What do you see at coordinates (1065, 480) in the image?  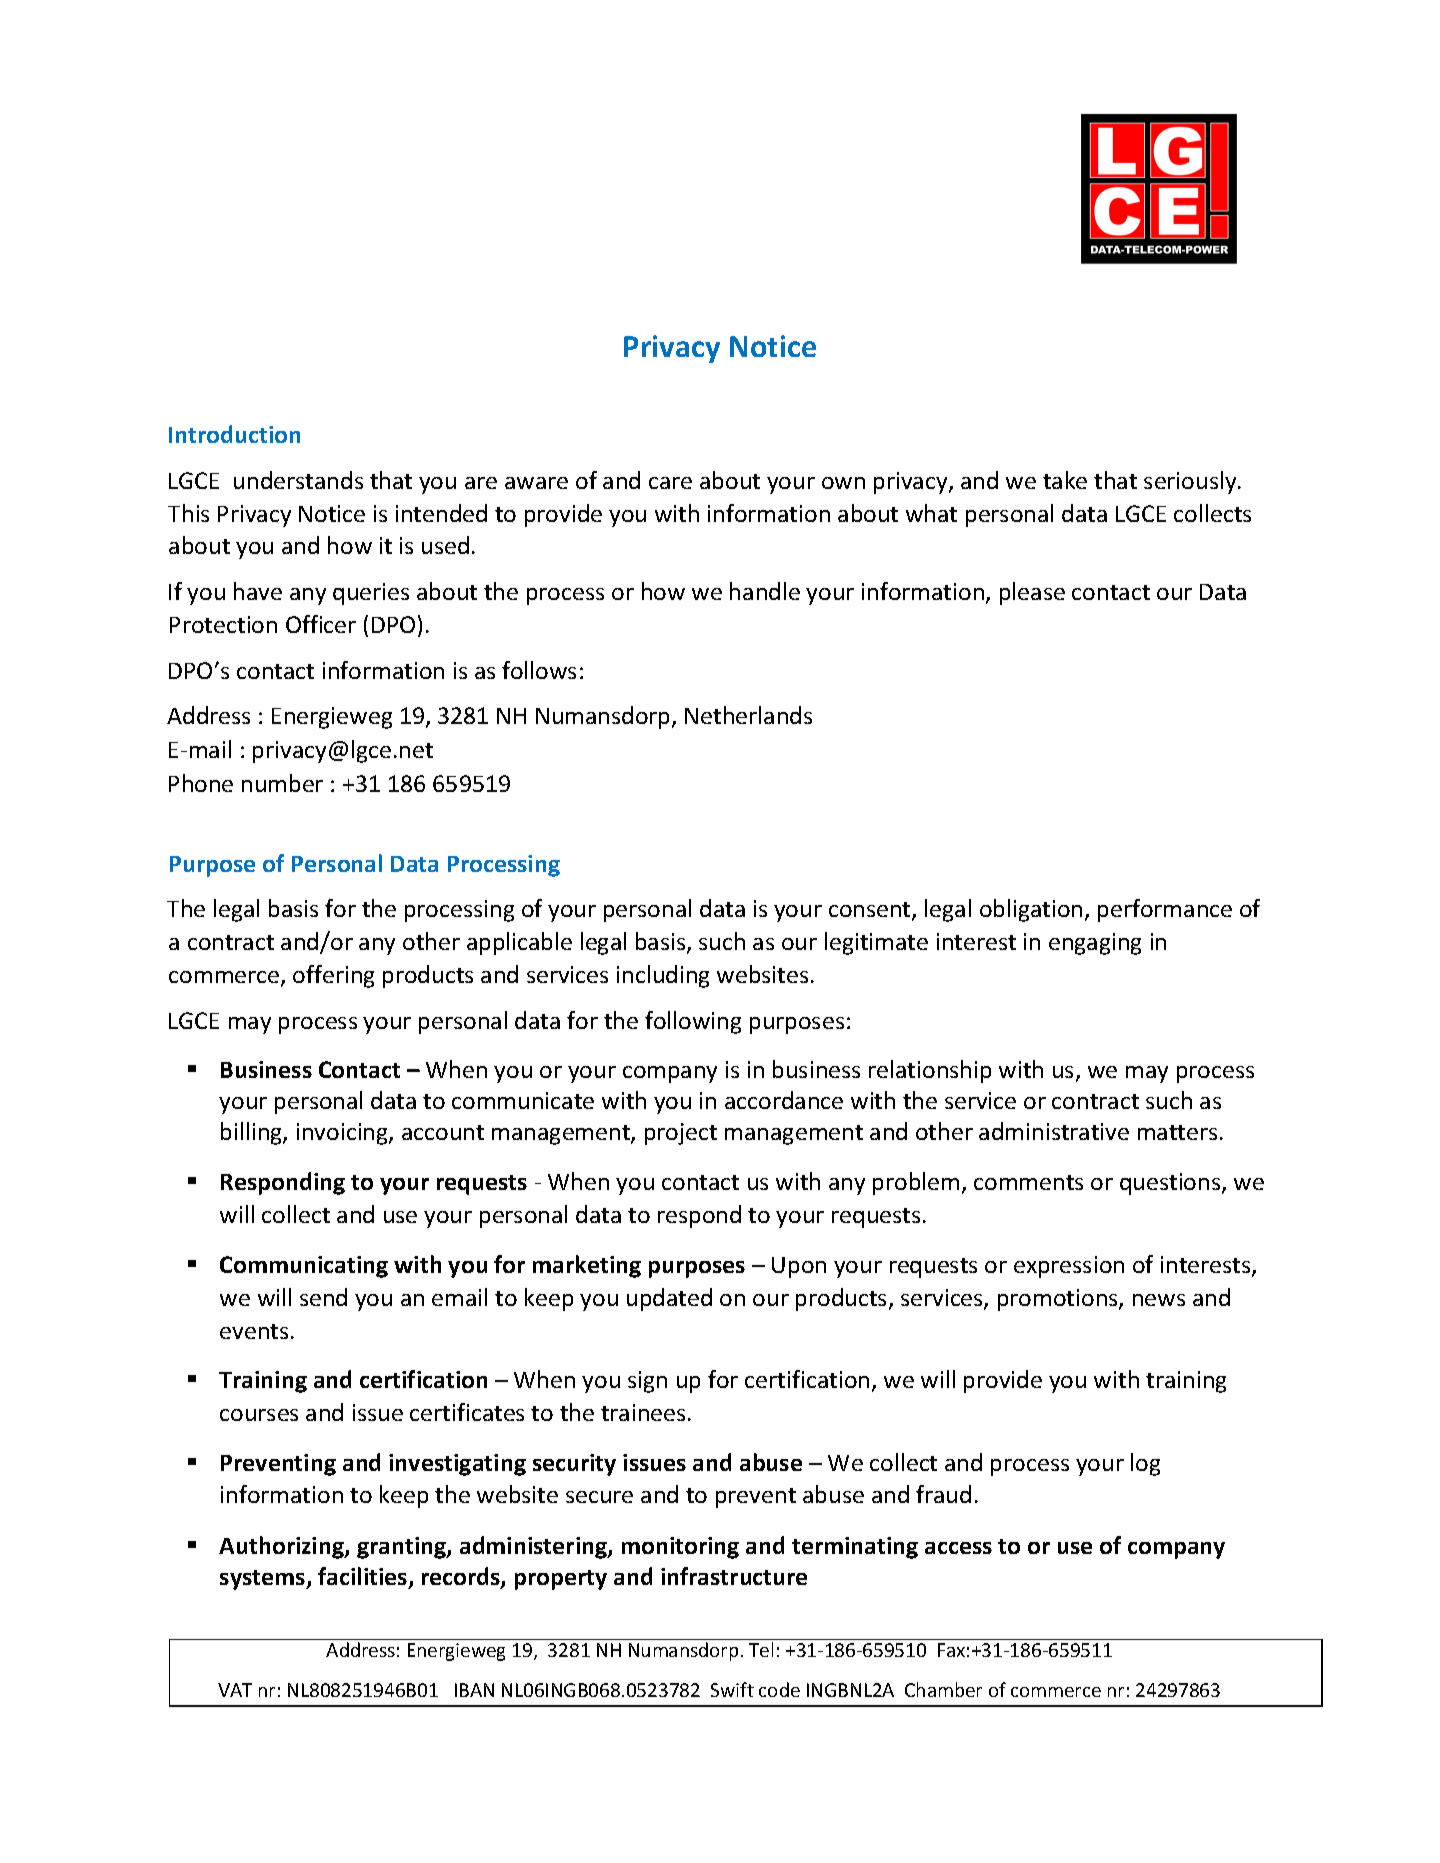 I see `take` at bounding box center [1065, 480].
